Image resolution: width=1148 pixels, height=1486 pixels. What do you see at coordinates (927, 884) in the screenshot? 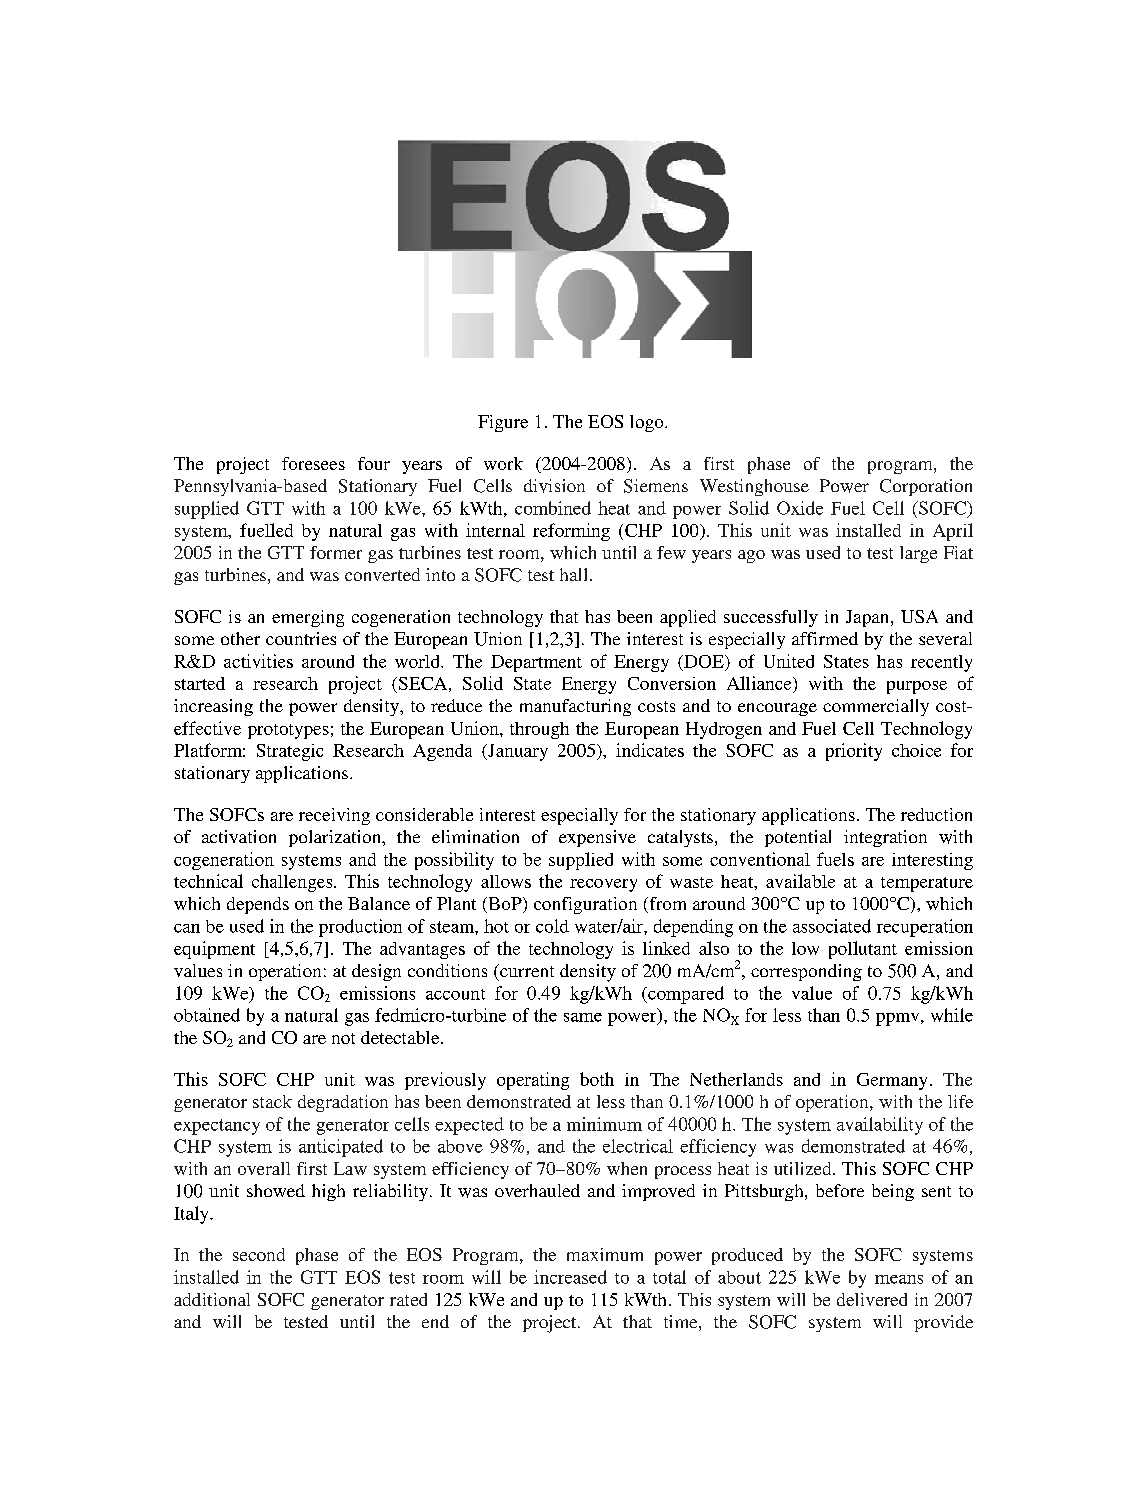
I see `temperature` at bounding box center [927, 884].
